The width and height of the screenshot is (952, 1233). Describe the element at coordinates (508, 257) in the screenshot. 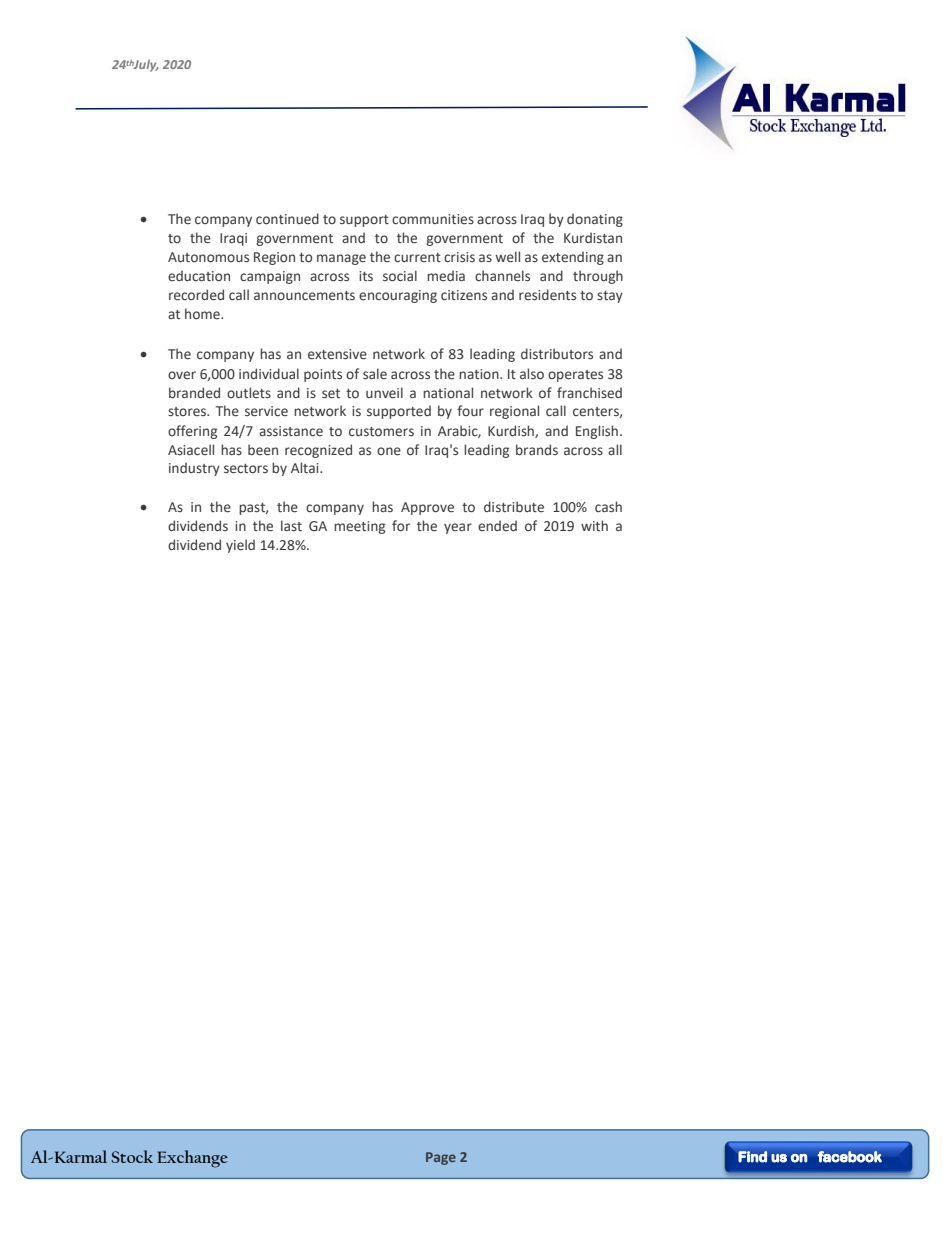

I see `well` at that location.
